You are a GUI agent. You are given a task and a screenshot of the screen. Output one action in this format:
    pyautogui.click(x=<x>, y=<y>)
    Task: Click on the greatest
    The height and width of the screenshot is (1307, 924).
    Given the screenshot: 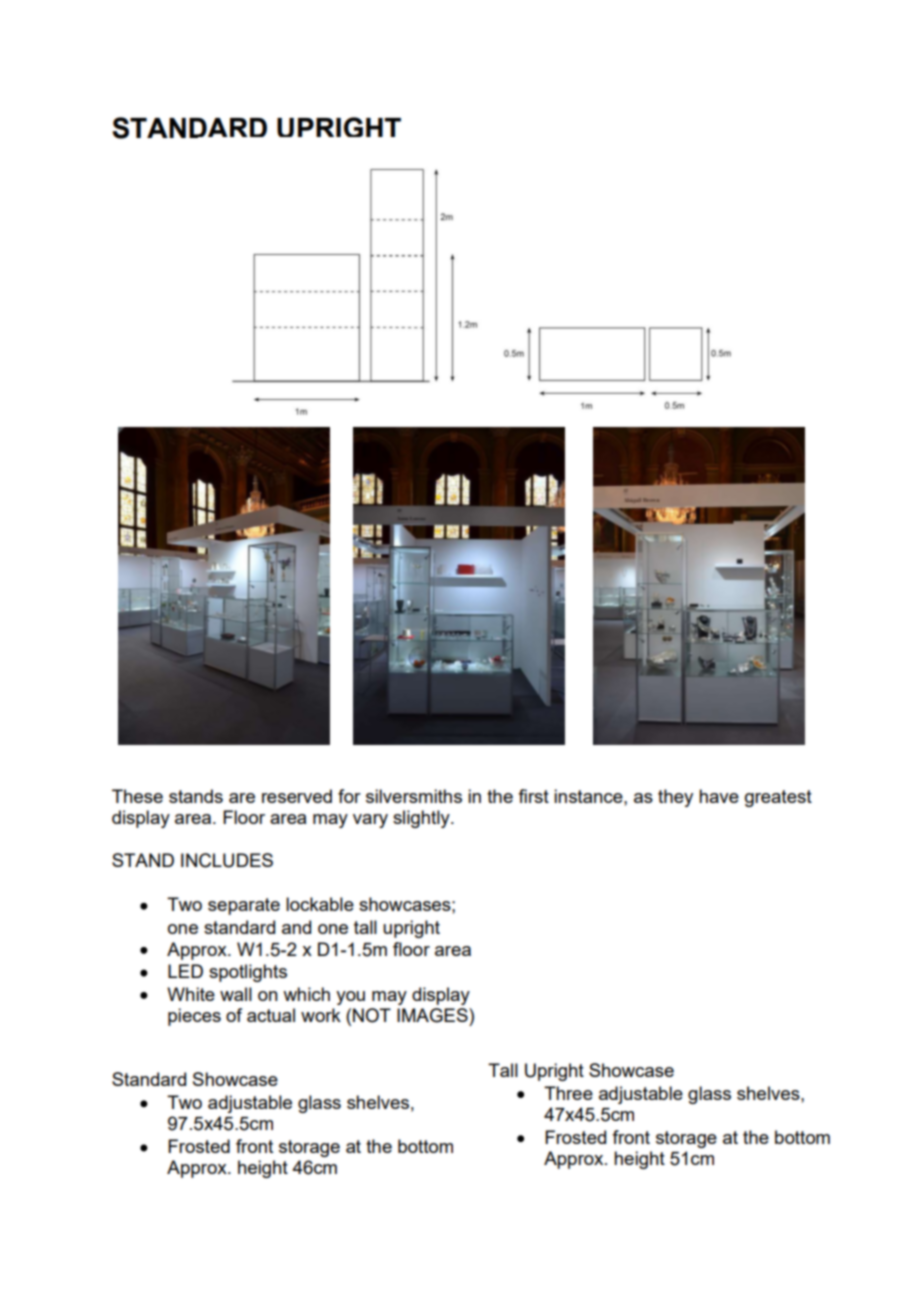 What is the action you would take?
    pyautogui.click(x=778, y=798)
